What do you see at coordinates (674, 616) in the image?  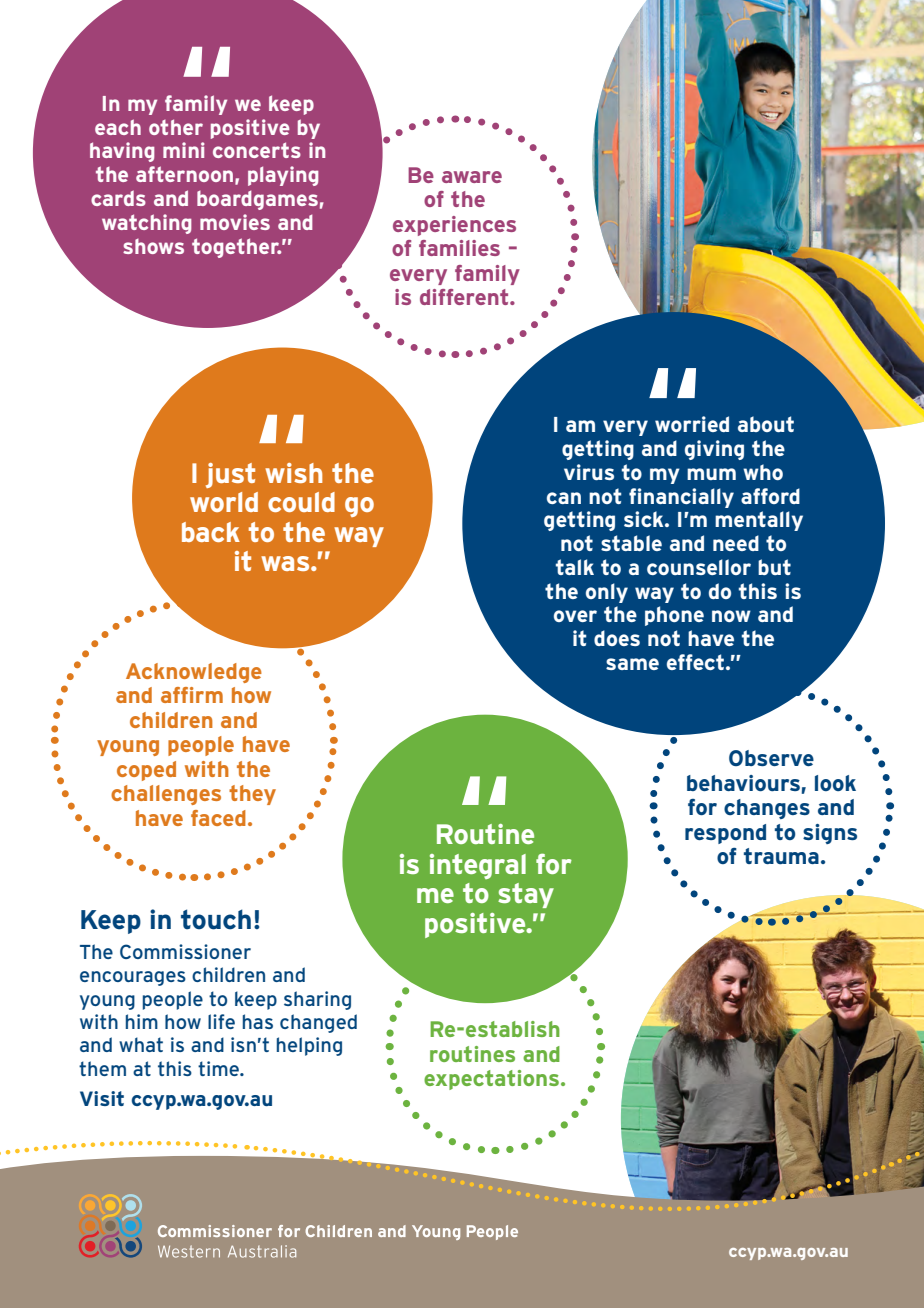 I see `phone` at bounding box center [674, 616].
